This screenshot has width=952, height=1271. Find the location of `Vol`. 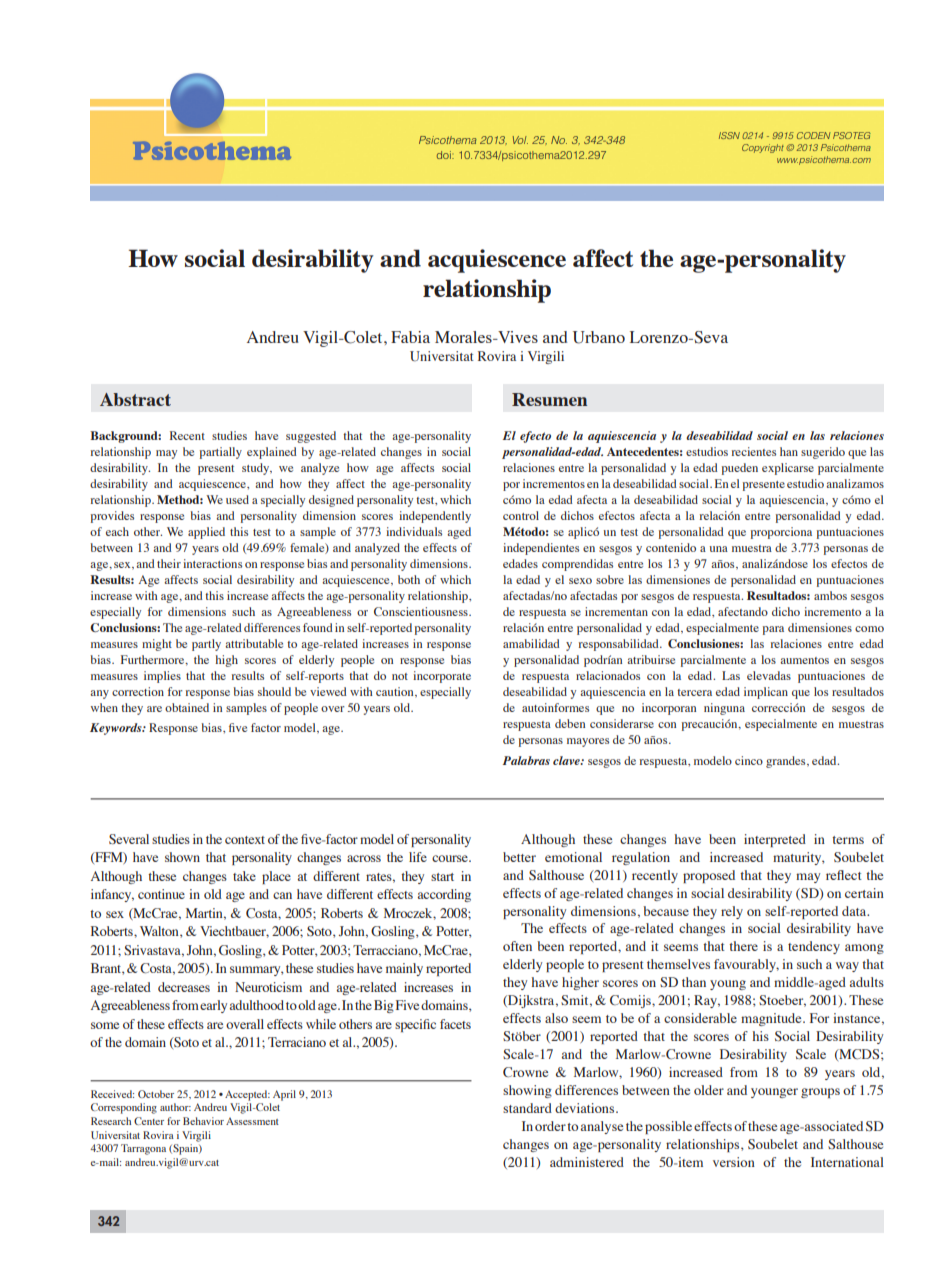

Vol is located at coordinates (520, 140).
